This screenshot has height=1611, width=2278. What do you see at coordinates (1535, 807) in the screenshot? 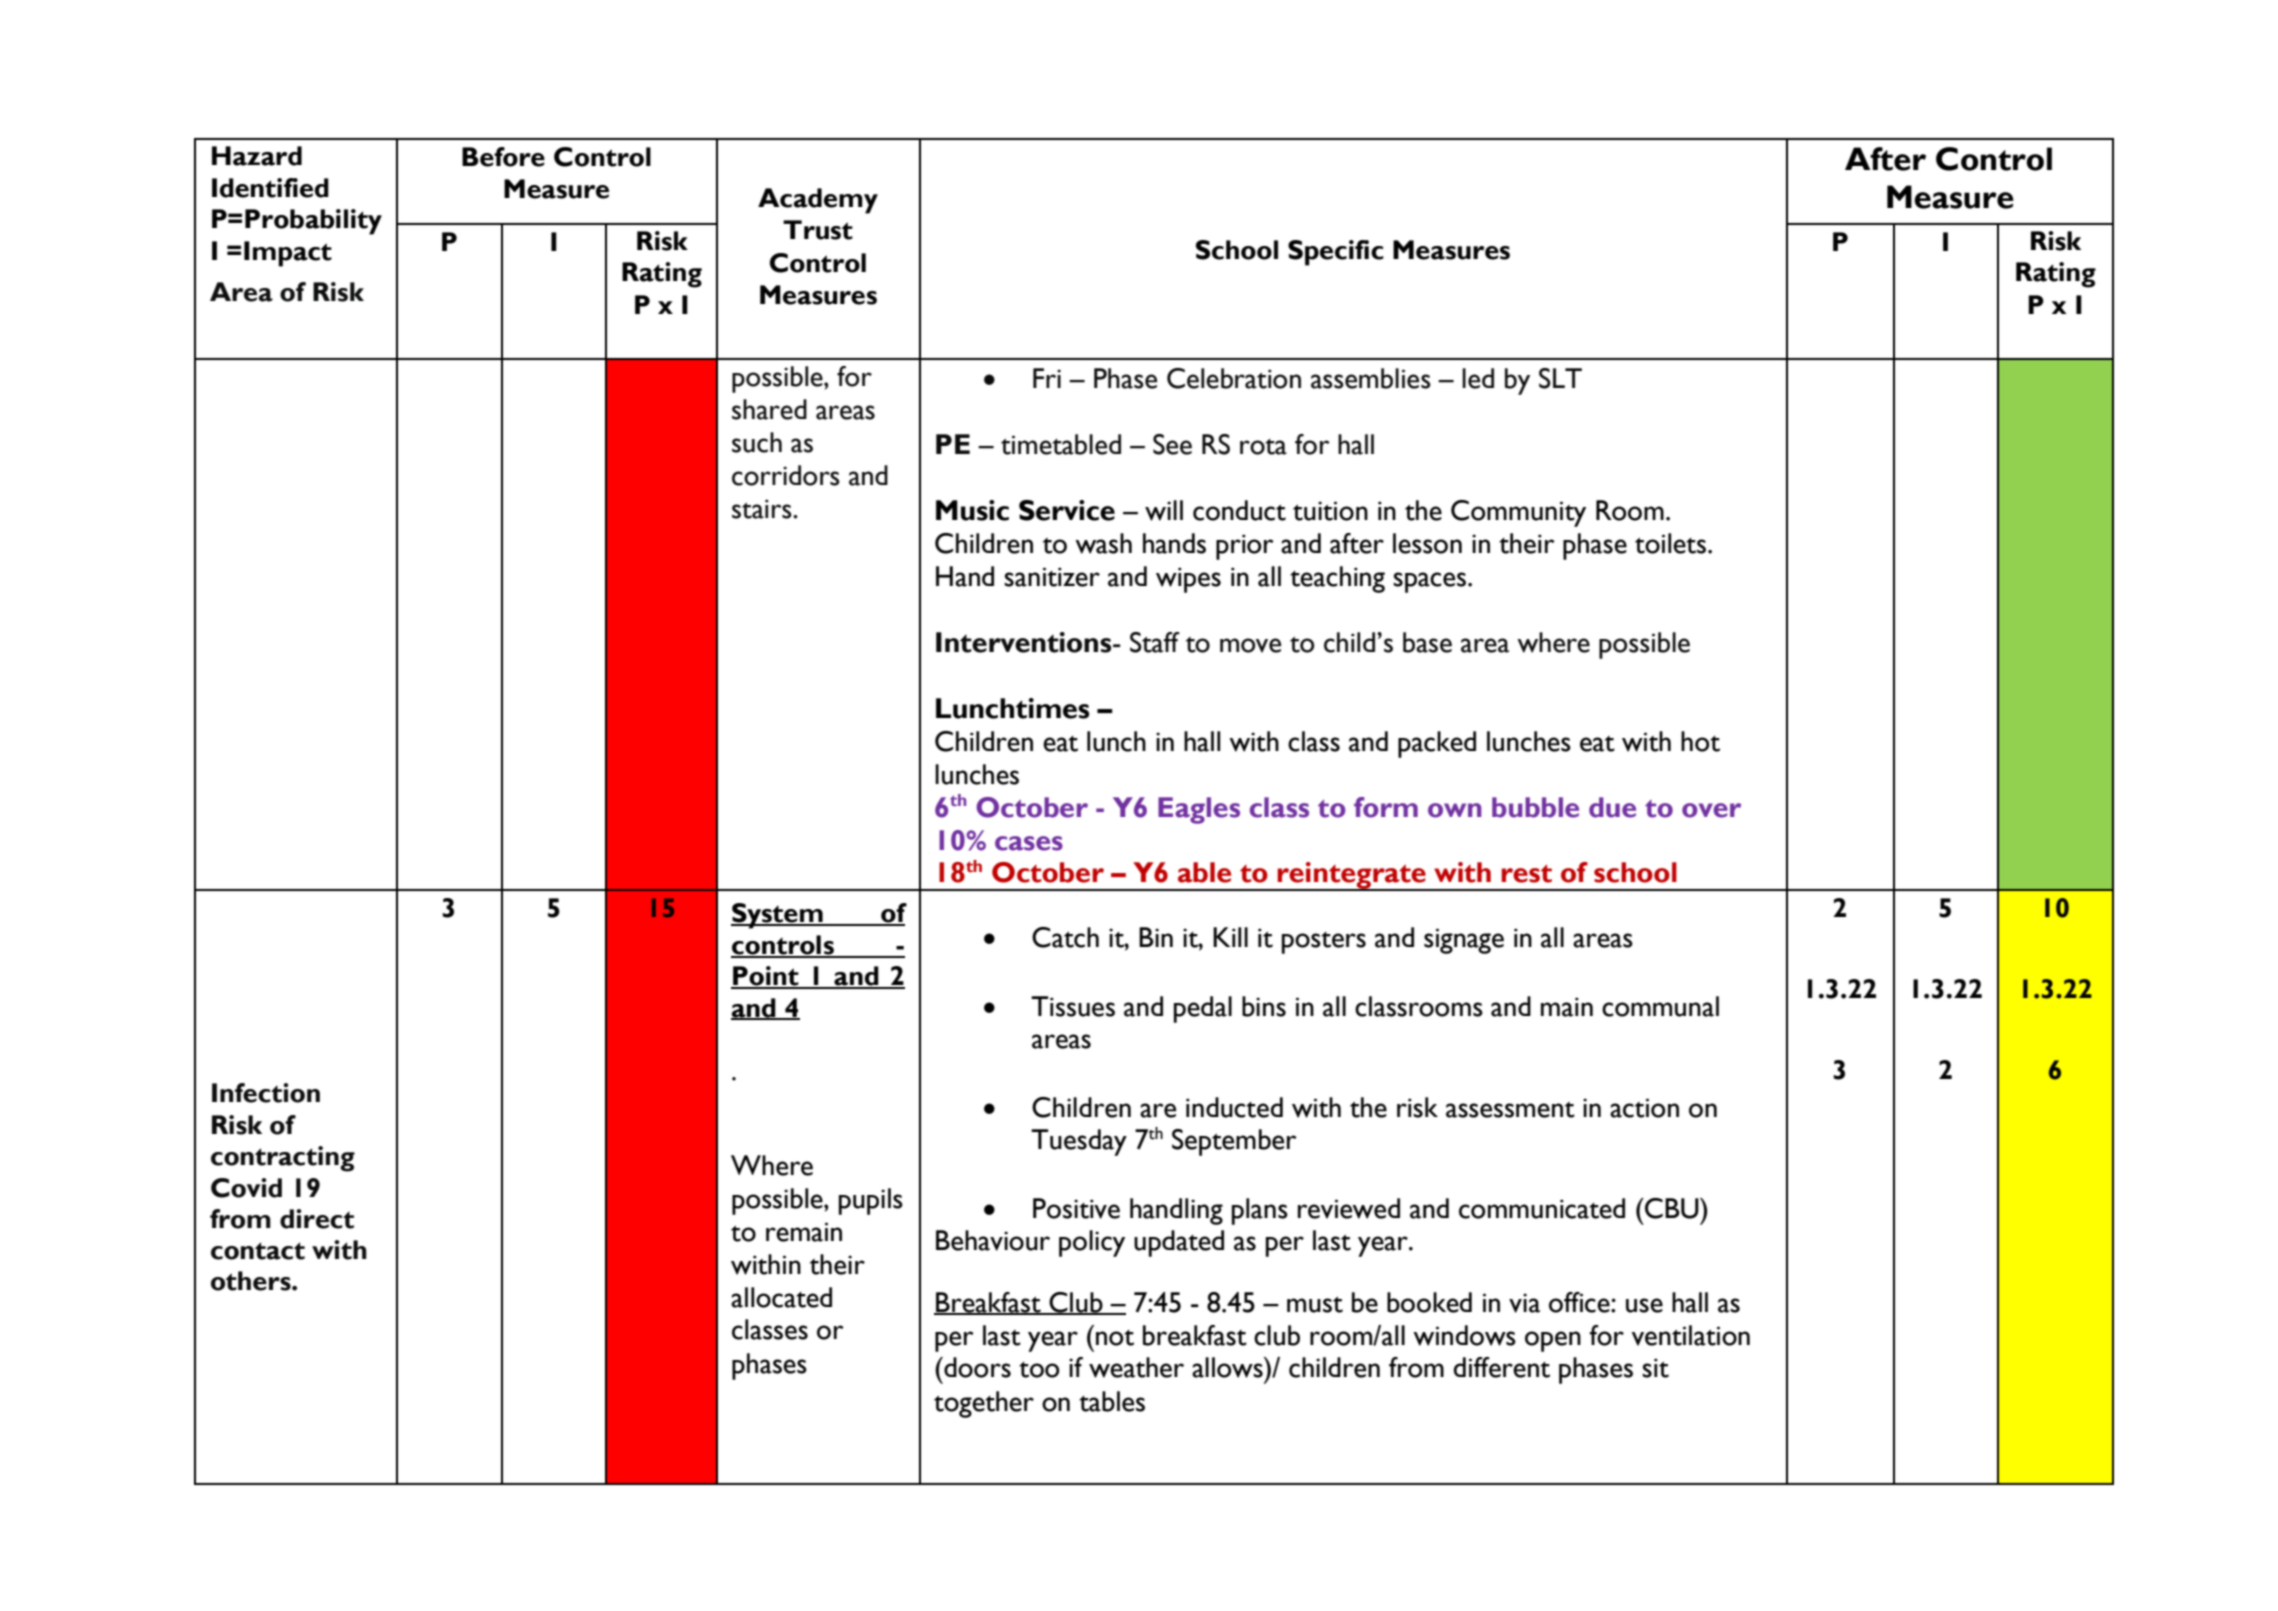
I see `bubble` at bounding box center [1535, 807].
